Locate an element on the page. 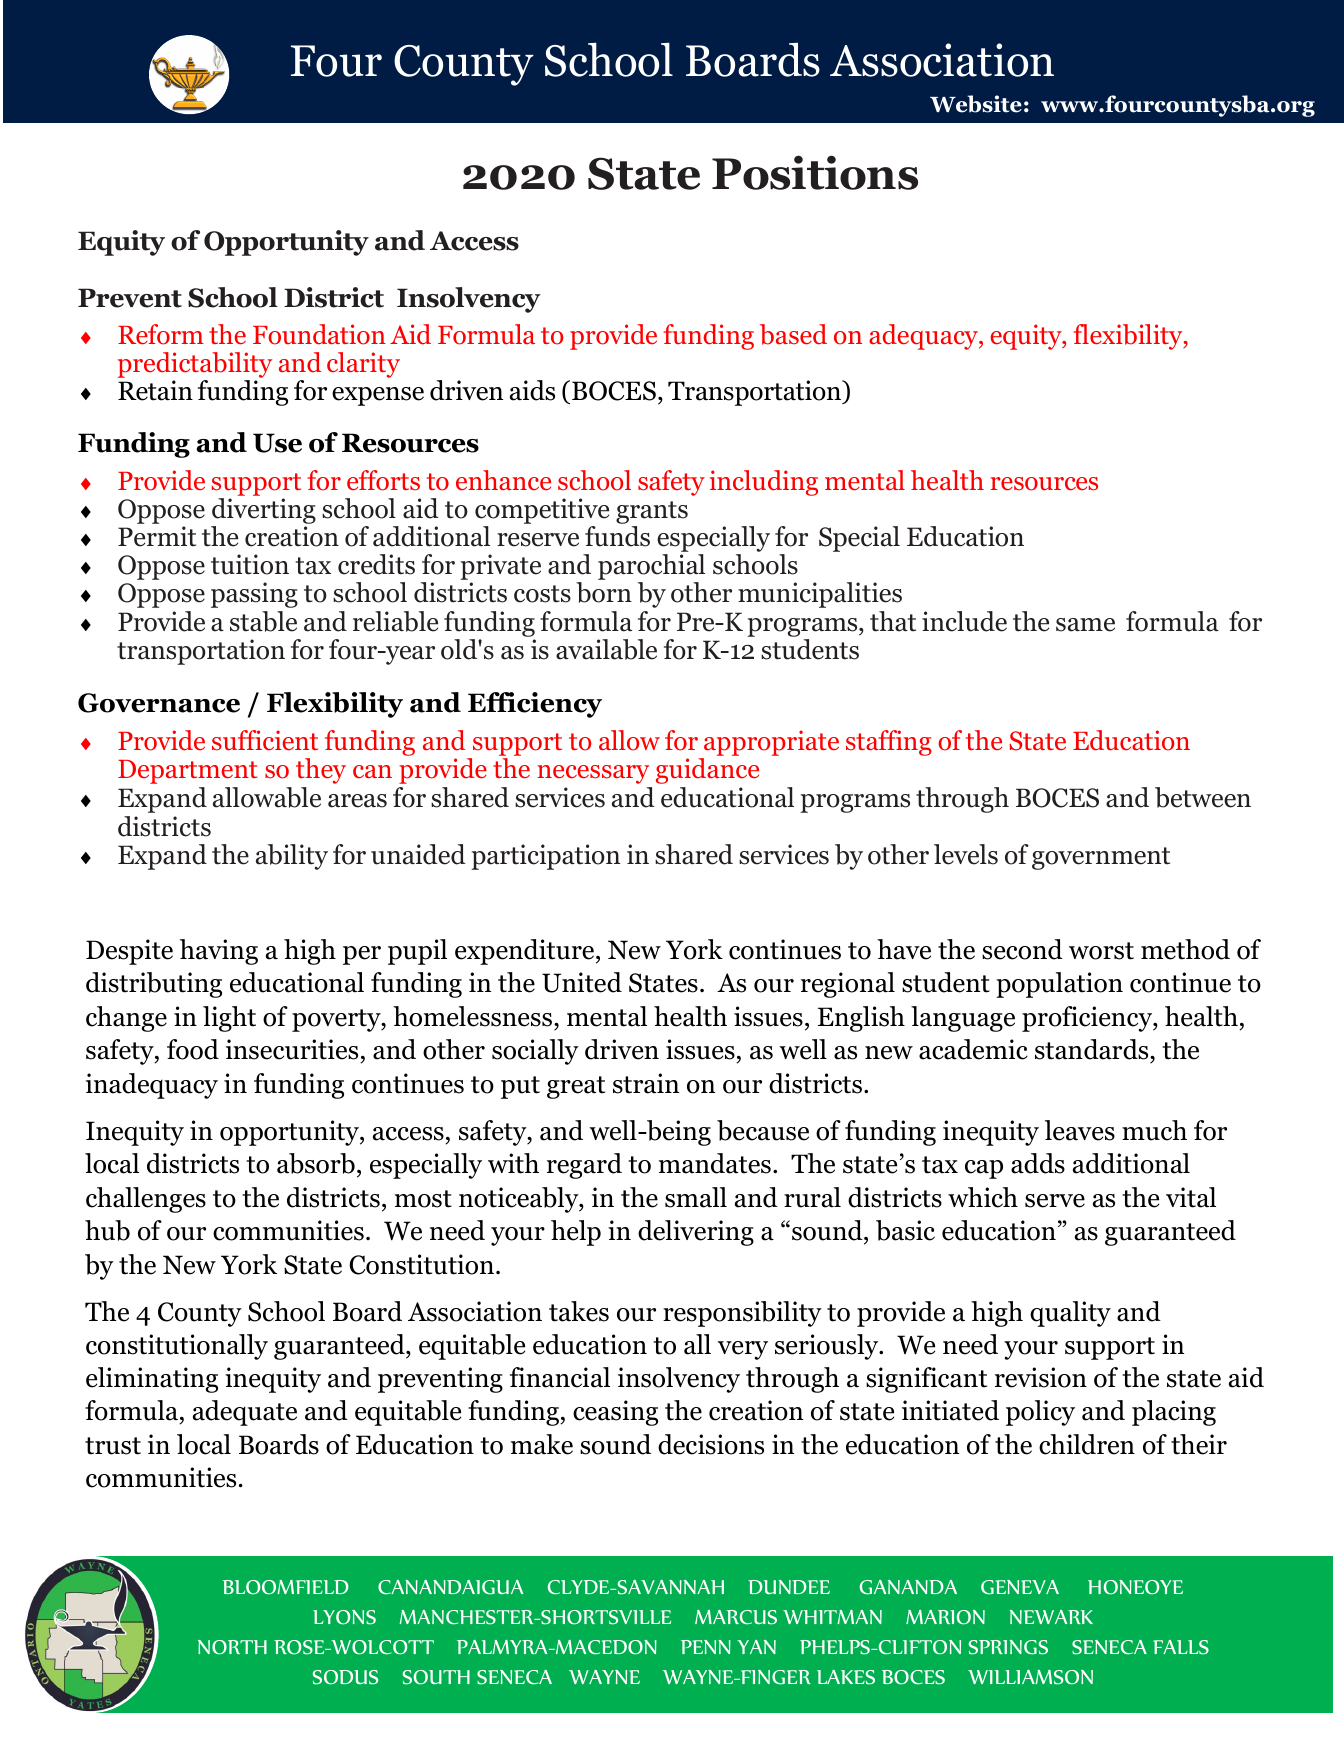 This page has height=1739, width=1344. delivering is located at coordinates (696, 1233).
